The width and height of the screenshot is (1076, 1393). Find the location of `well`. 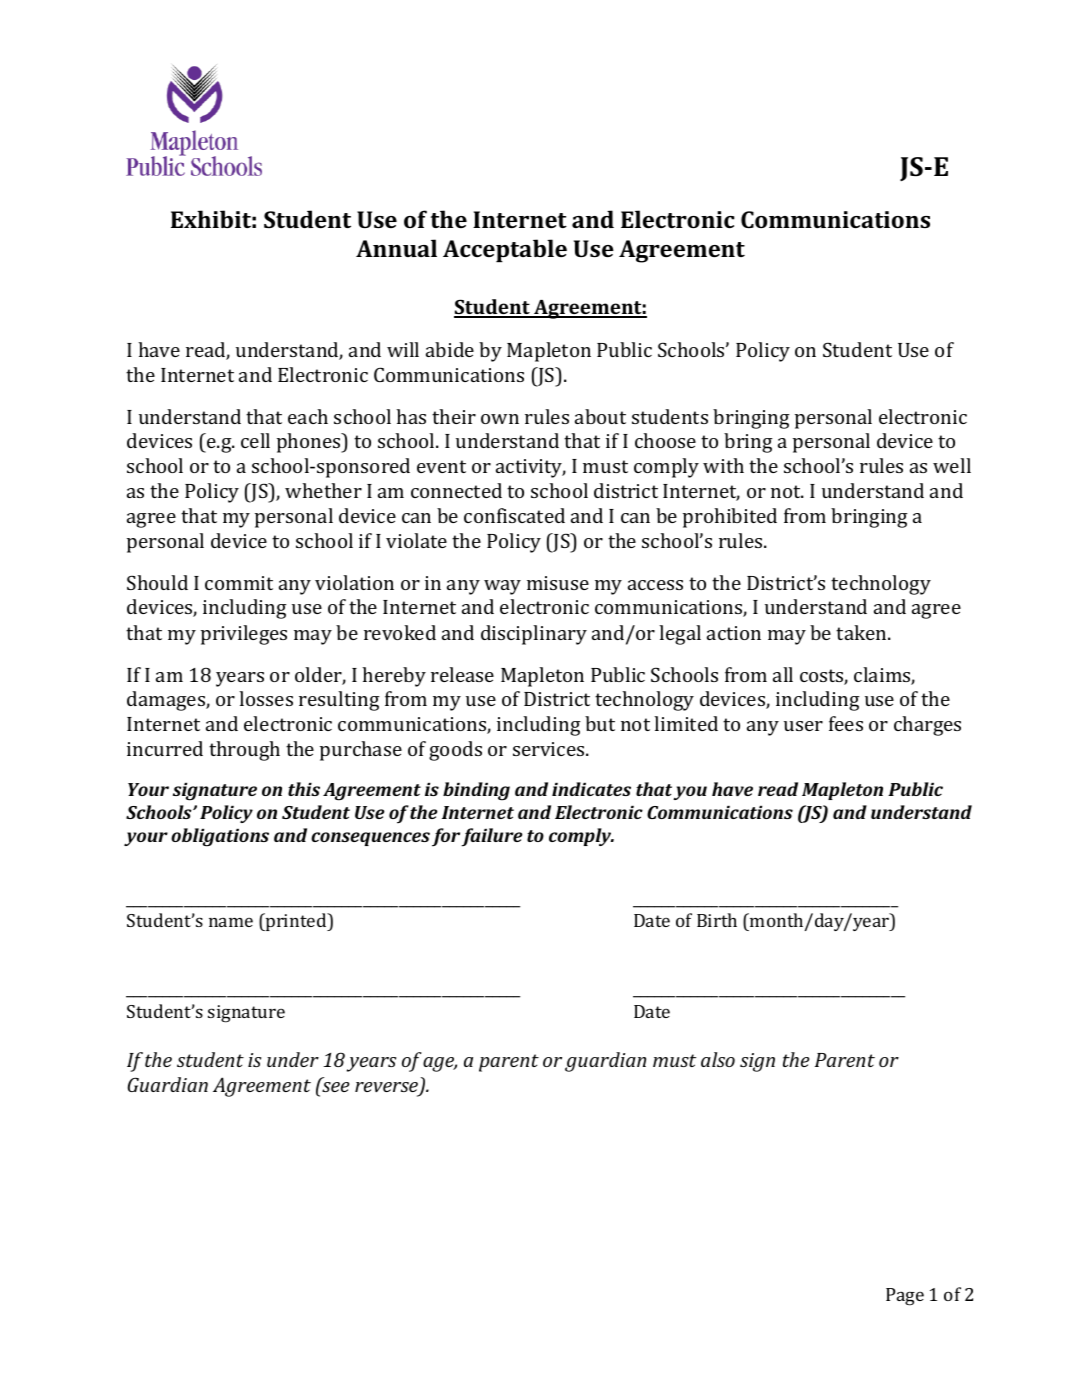

well is located at coordinates (952, 465).
